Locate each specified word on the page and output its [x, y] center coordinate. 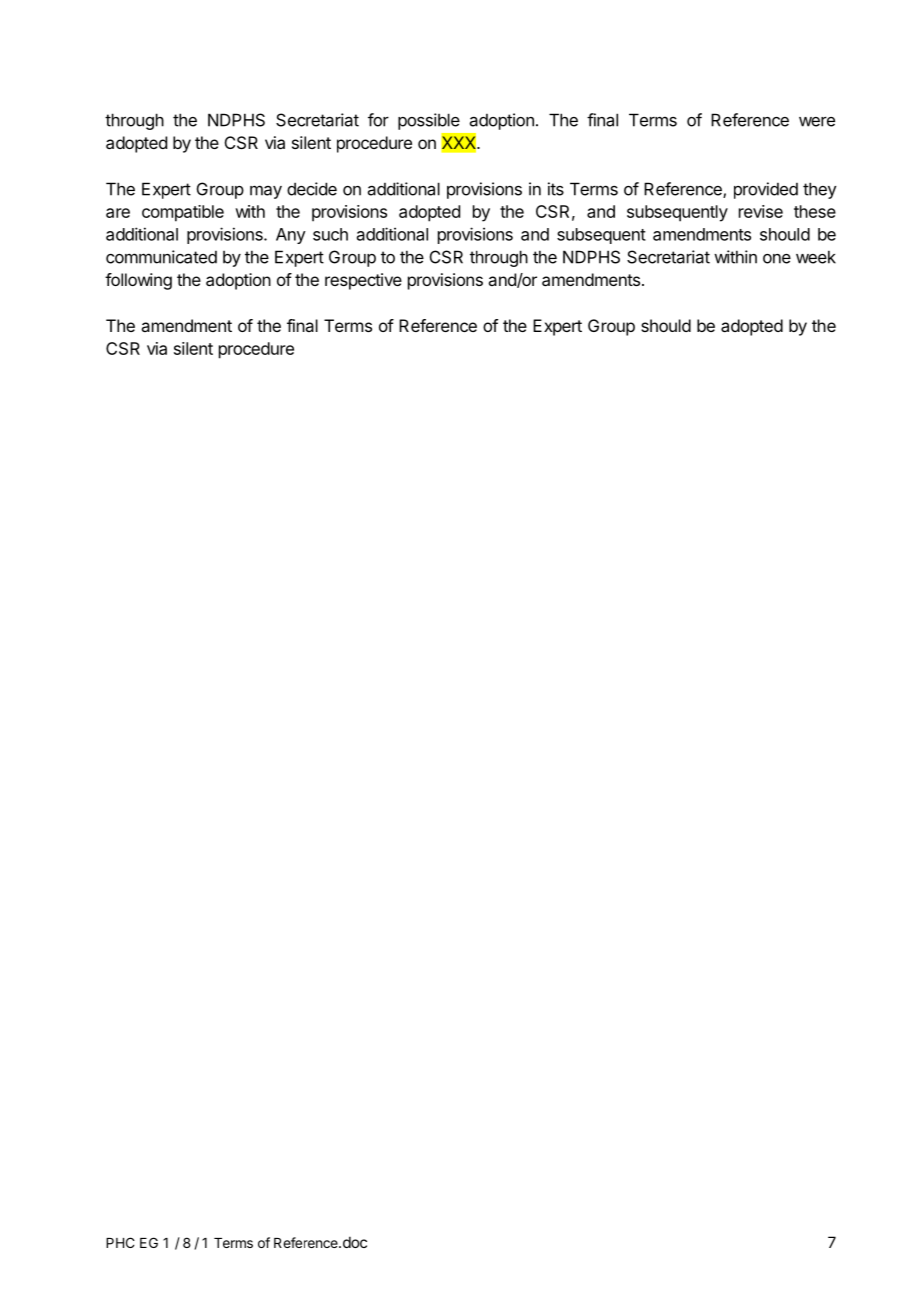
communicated [161, 257]
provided [766, 190]
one [777, 259]
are [118, 213]
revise [761, 211]
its [556, 189]
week [816, 257]
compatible [183, 213]
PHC [120, 1242]
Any [291, 236]
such [330, 234]
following [138, 281]
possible [429, 121]
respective [363, 281]
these [815, 211]
